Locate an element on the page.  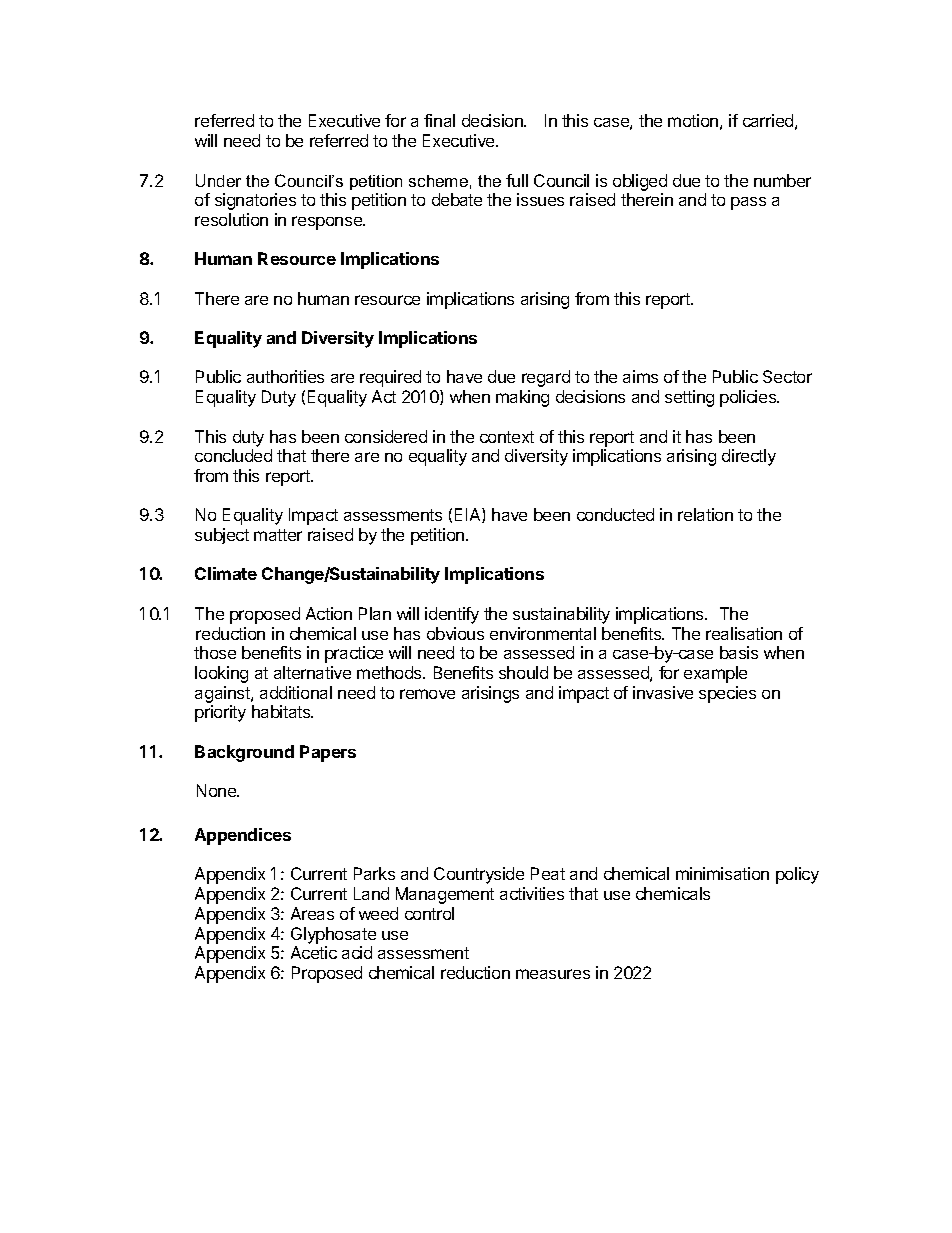
number is located at coordinates (782, 180).
